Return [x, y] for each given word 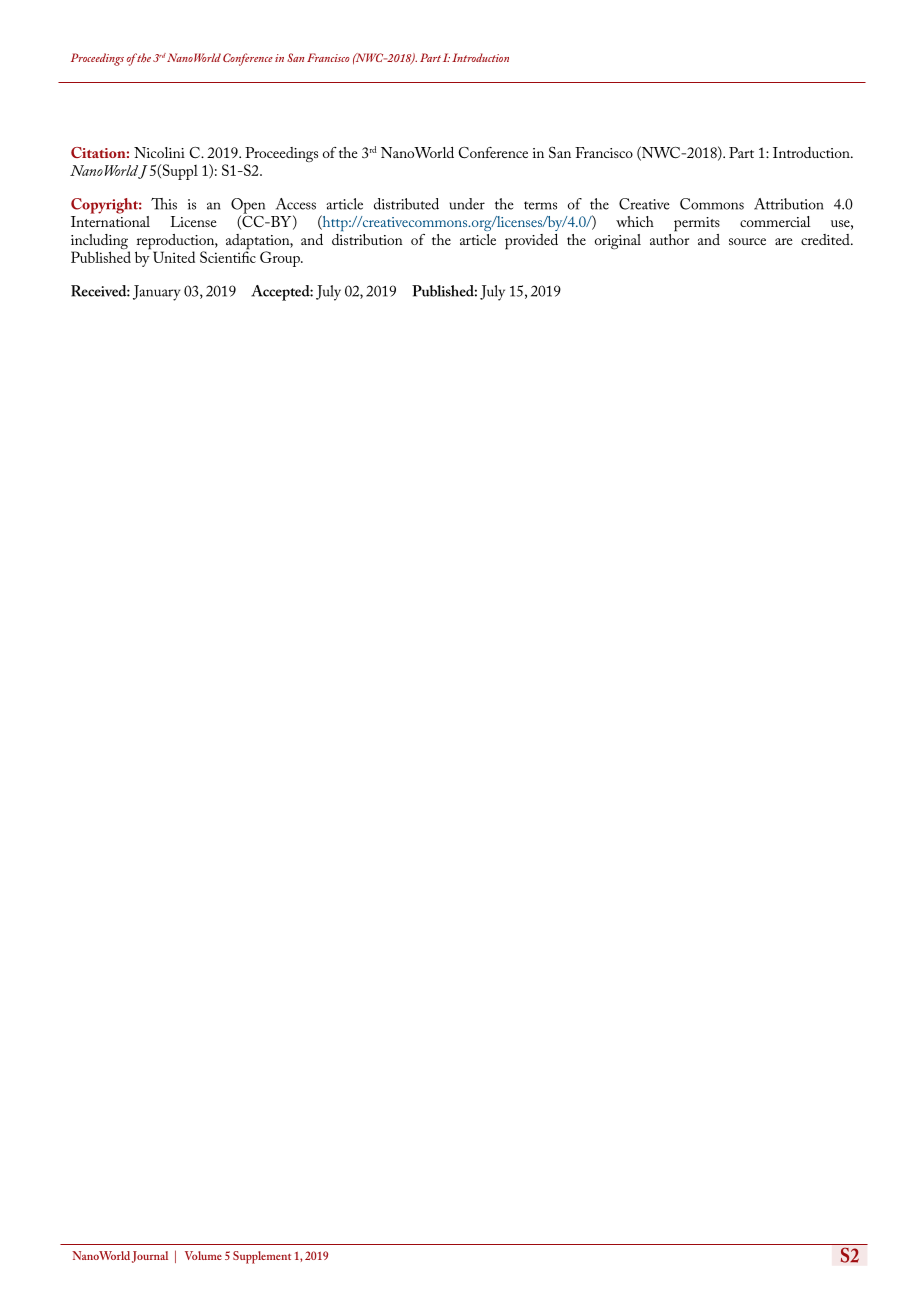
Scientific [228, 256]
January [156, 293]
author [669, 238]
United [174, 257]
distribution [367, 239]
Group [281, 259]
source [747, 241]
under [467, 204]
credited [826, 239]
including [100, 243]
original [618, 241]
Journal [150, 1257]
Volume [203, 1255]
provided [531, 242]
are [784, 241]
